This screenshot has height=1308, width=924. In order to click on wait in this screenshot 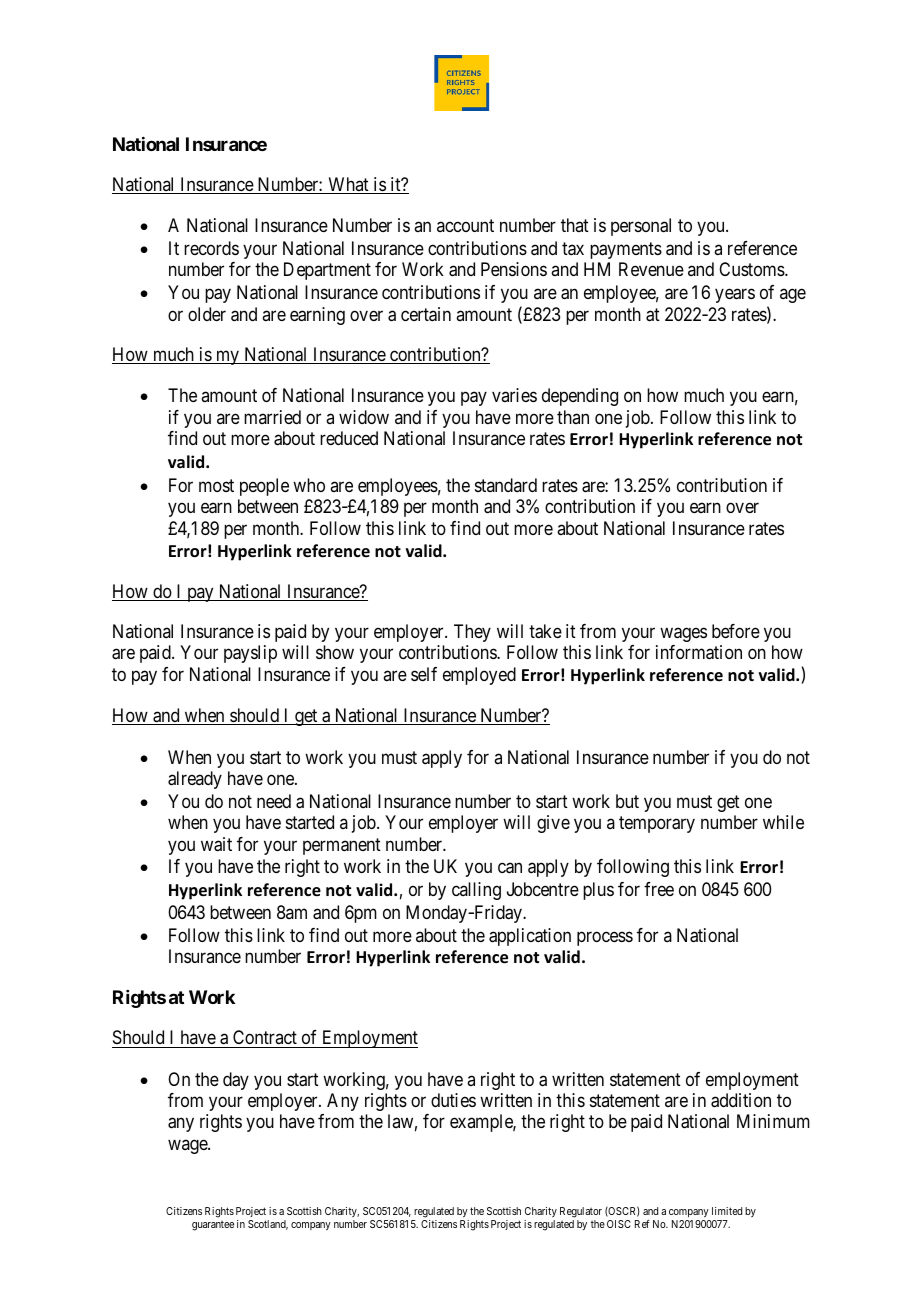, I will do `click(216, 844)`.
